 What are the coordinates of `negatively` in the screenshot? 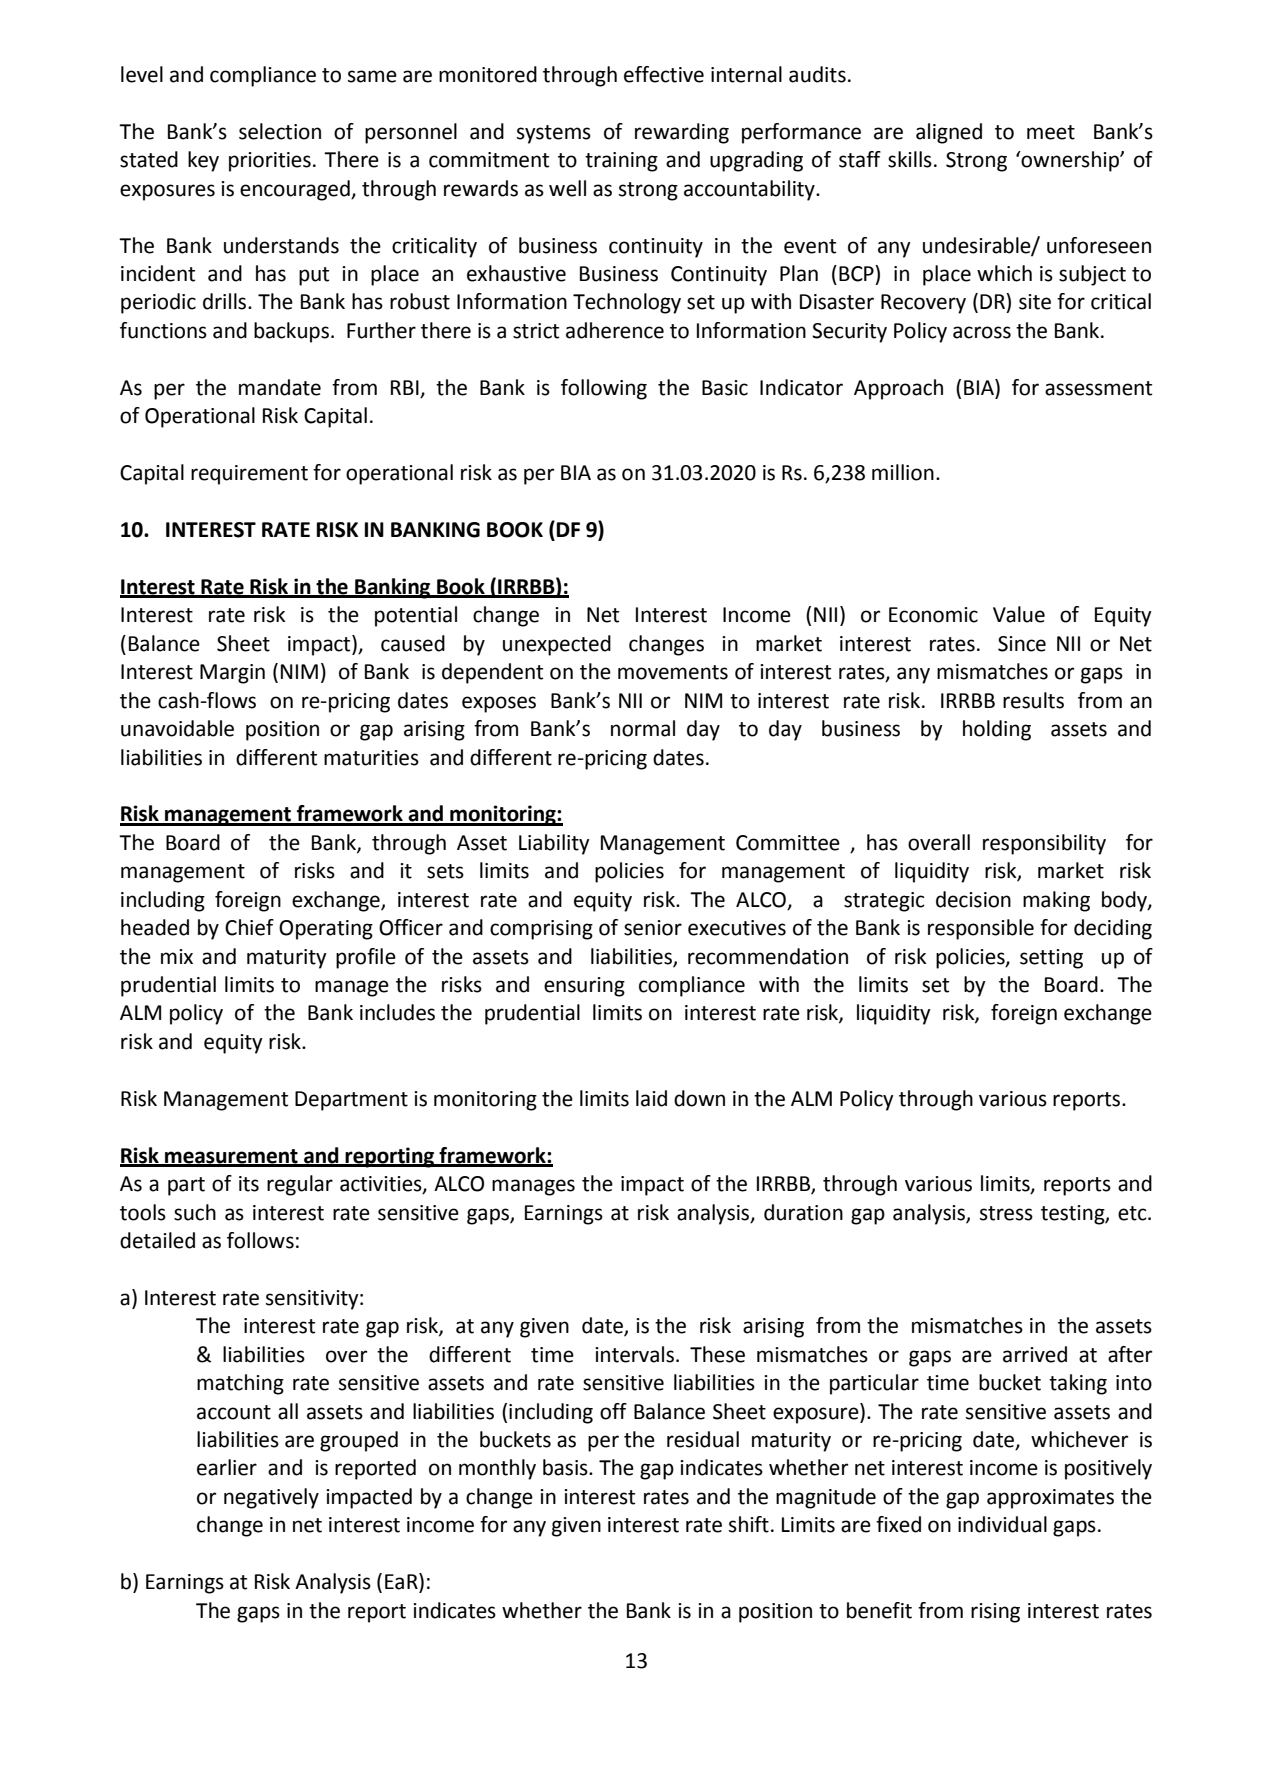 It's located at (271, 1498).
